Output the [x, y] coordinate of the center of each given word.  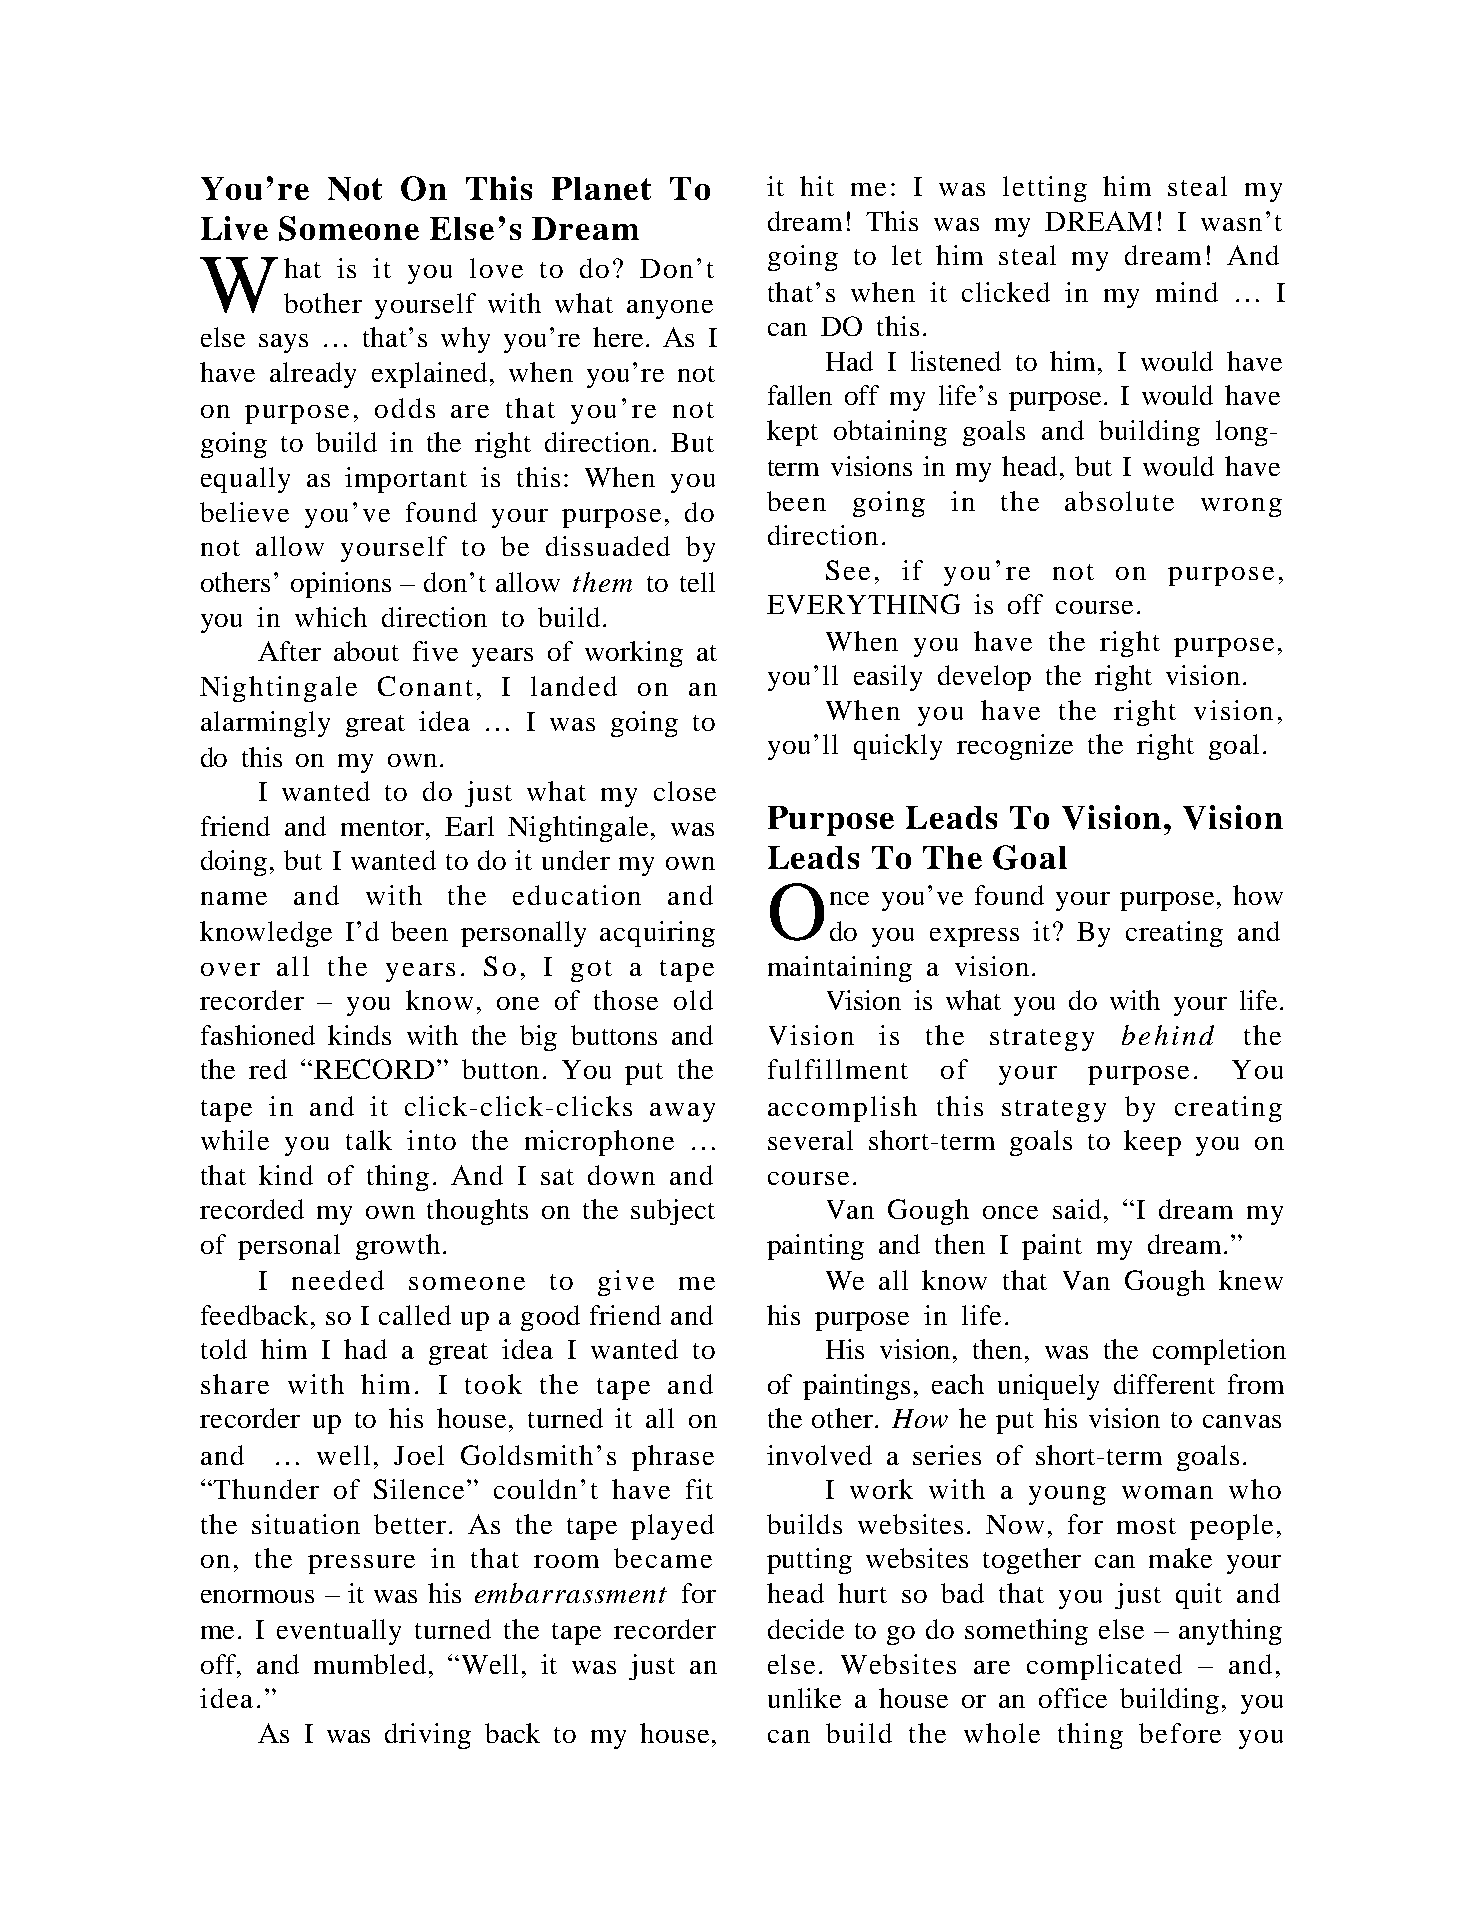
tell [697, 582]
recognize [1015, 747]
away [682, 1112]
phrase [673, 1458]
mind [1187, 292]
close [685, 791]
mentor [384, 828]
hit [817, 186]
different [1164, 1384]
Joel [419, 1455]
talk [369, 1140]
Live [234, 228]
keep [1152, 1143]
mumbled [370, 1664]
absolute [1119, 501]
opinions [341, 585]
